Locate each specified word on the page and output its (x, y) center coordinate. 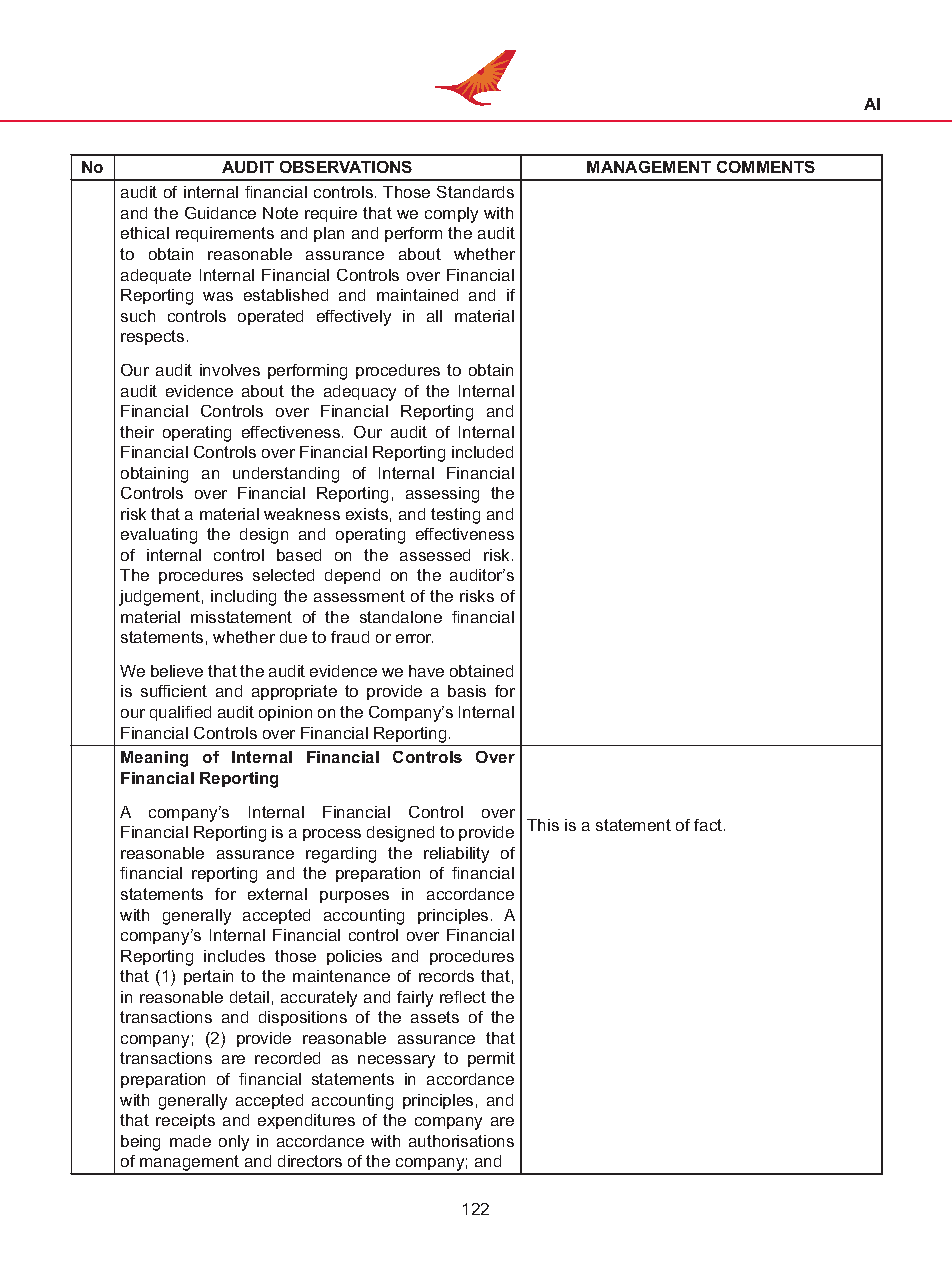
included (482, 452)
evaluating (159, 536)
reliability (456, 855)
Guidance (220, 213)
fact (709, 825)
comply (451, 215)
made (190, 1141)
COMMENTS (766, 167)
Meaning (154, 759)
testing (455, 516)
